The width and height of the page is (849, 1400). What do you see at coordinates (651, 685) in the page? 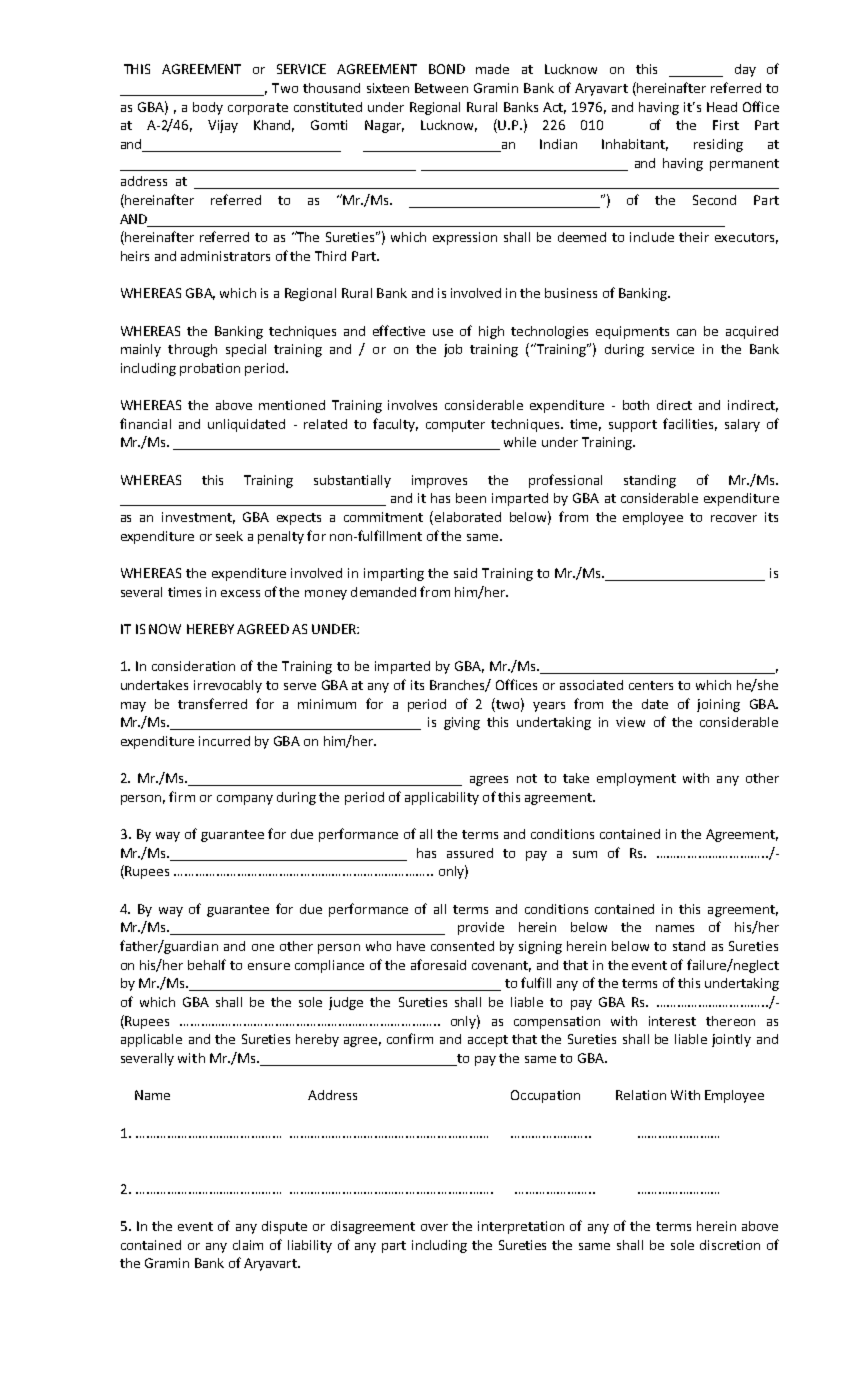
I see `centers` at bounding box center [651, 685].
